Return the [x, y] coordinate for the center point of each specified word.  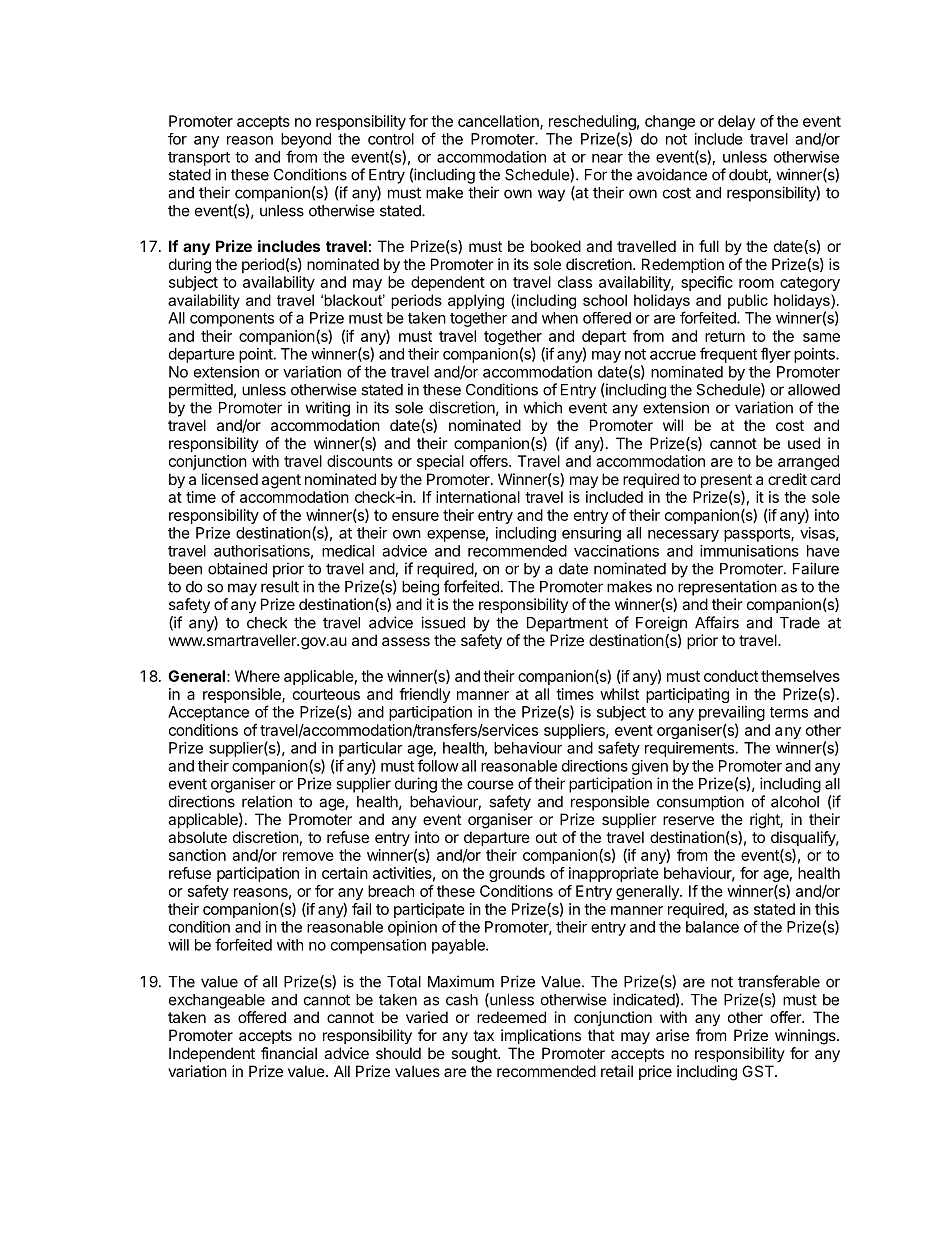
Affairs [717, 622]
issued [443, 622]
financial [289, 1053]
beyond [306, 140]
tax [483, 1035]
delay [736, 122]
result [280, 587]
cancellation [499, 122]
